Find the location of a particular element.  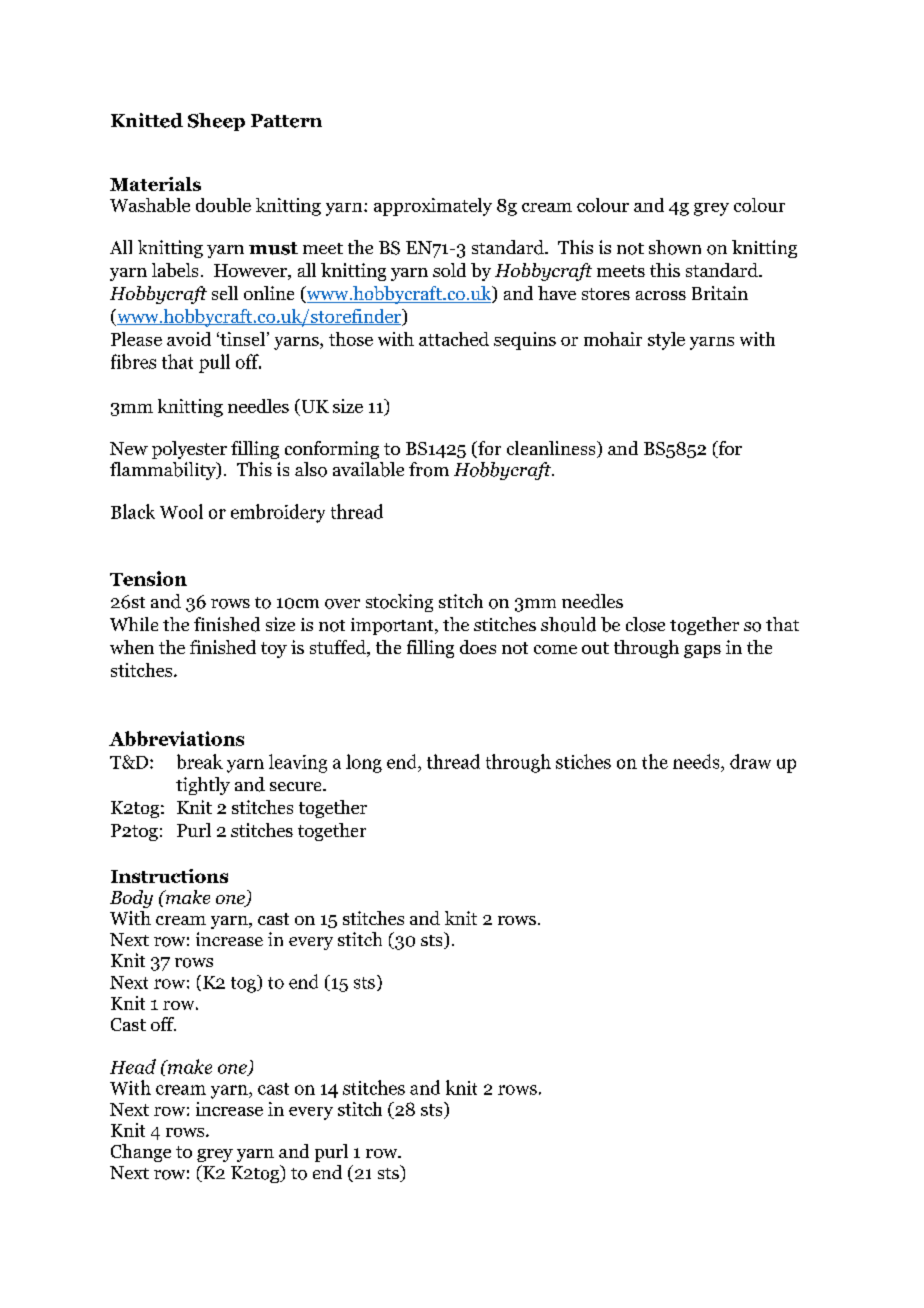

tightly is located at coordinates (203, 786).
